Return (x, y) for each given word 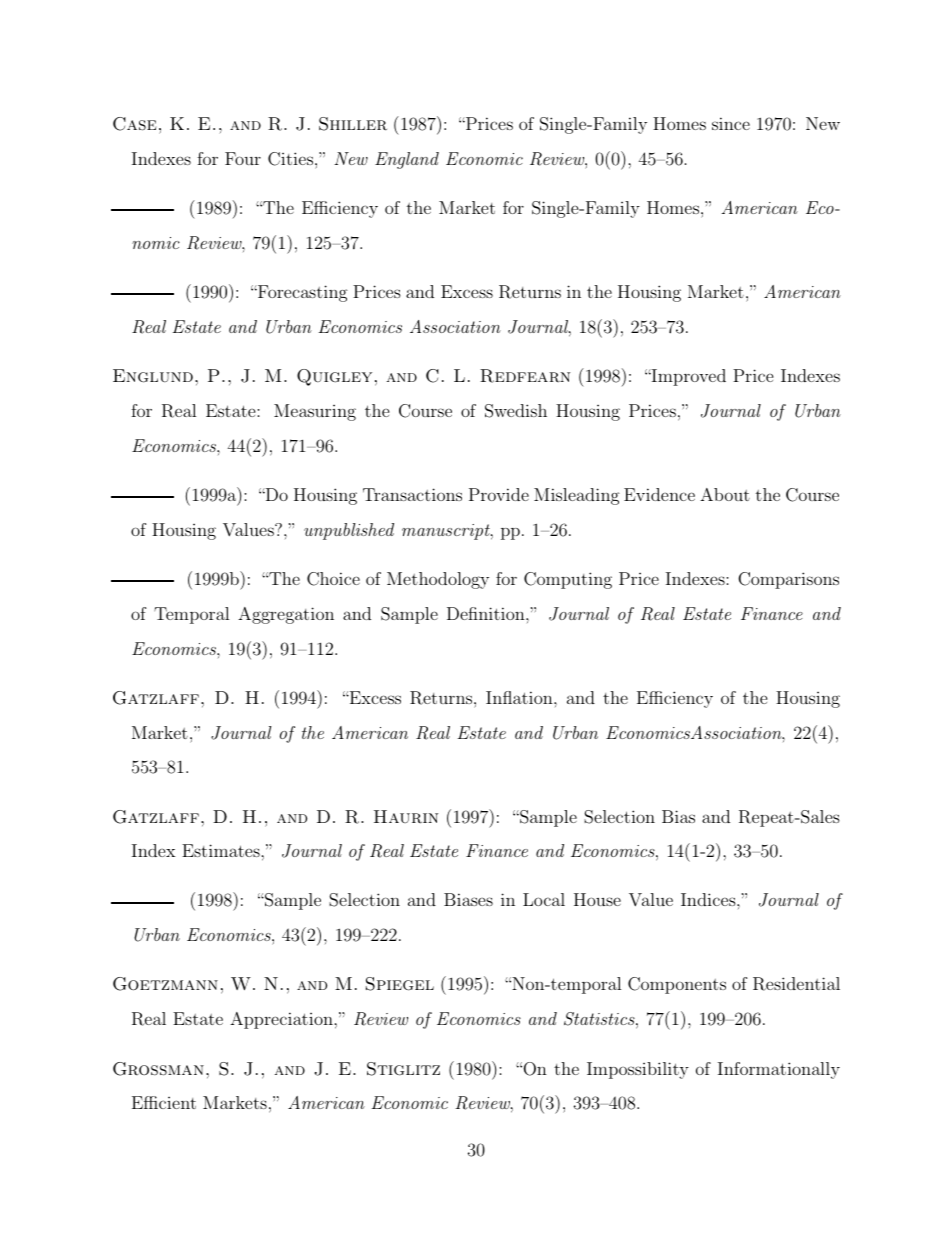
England (407, 160)
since (731, 123)
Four (243, 158)
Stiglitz (403, 1069)
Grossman (158, 1069)
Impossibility (638, 1070)
